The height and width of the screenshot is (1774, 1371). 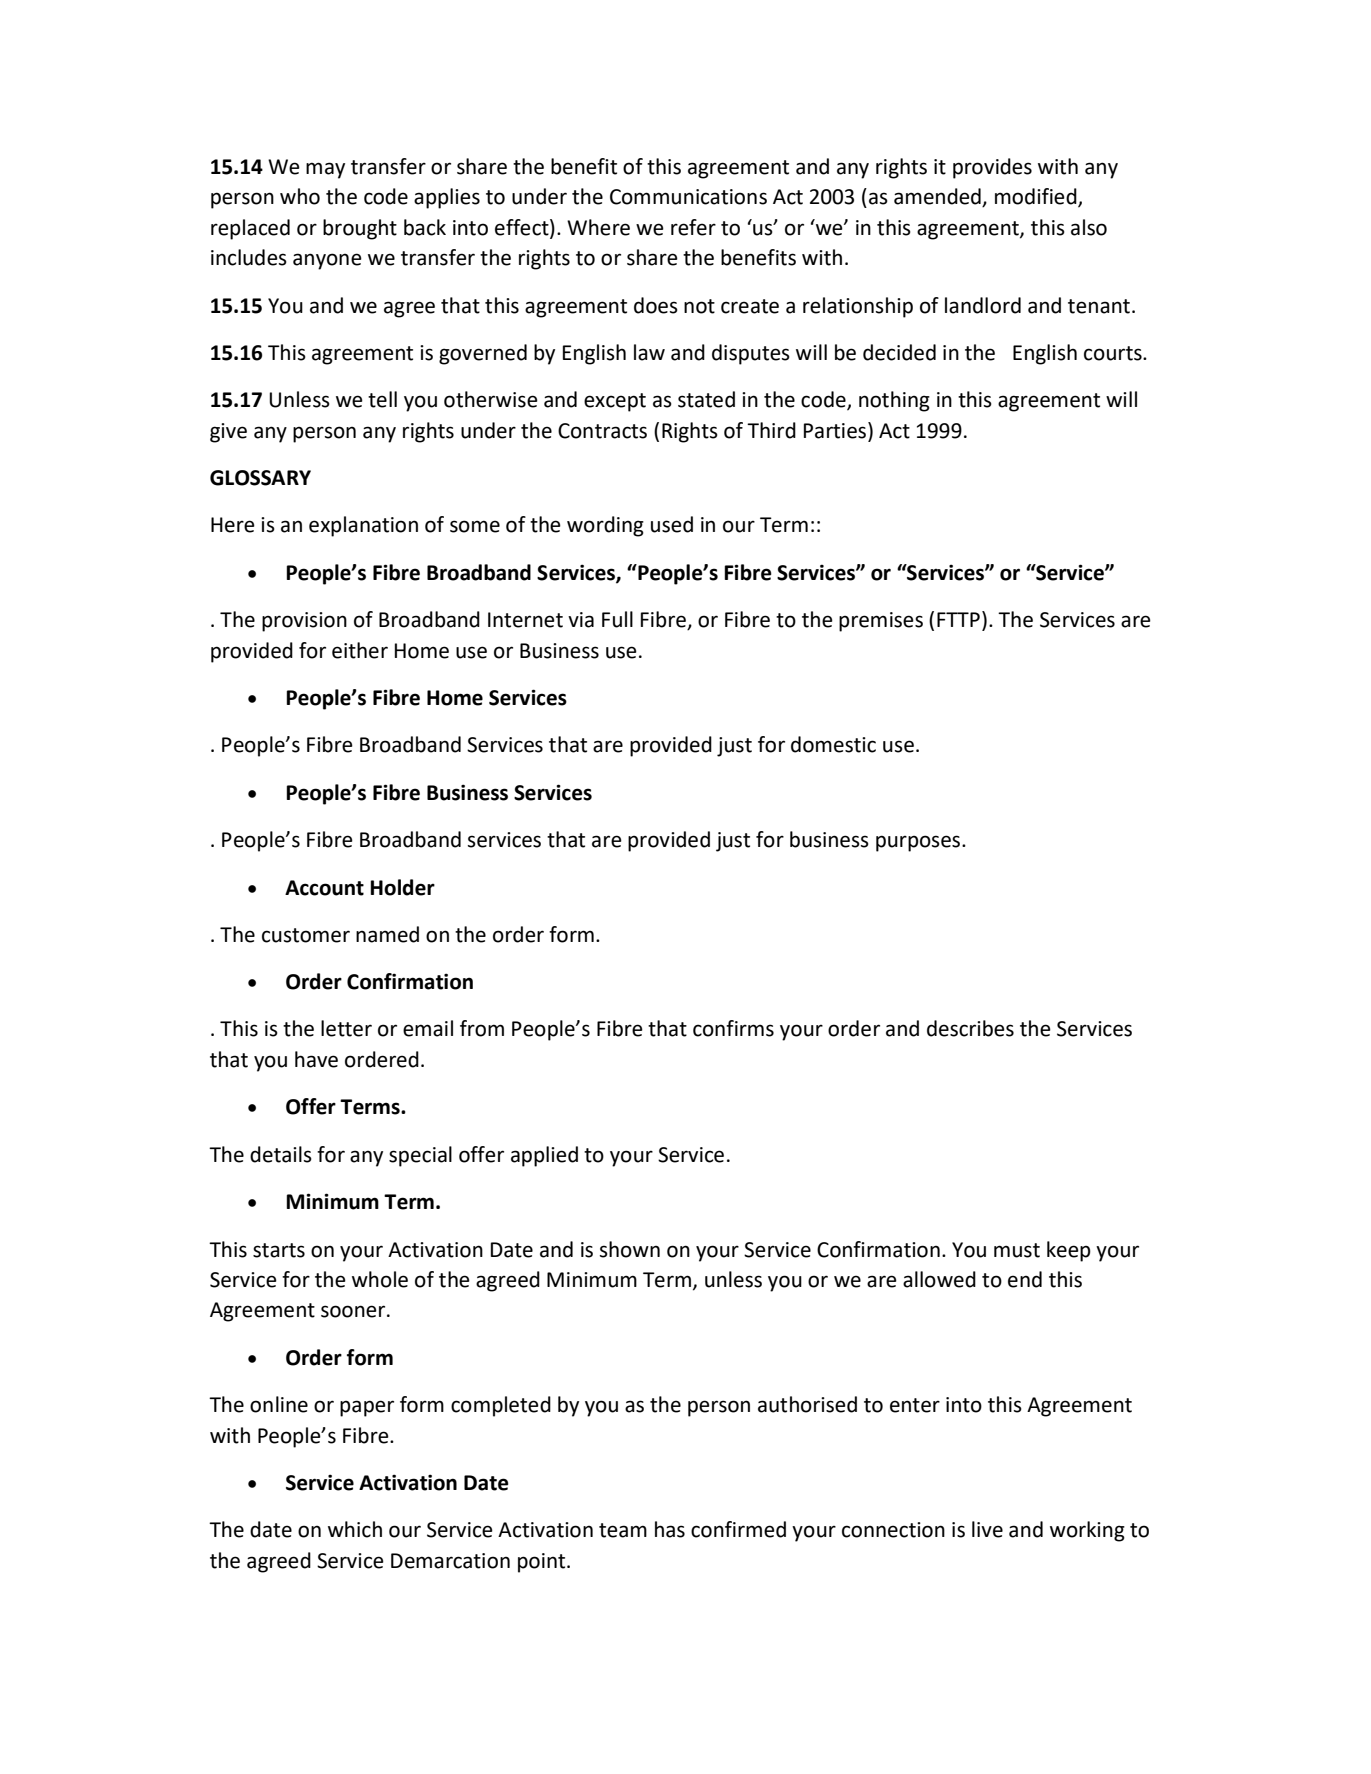 I want to click on Account, so click(x=324, y=888).
